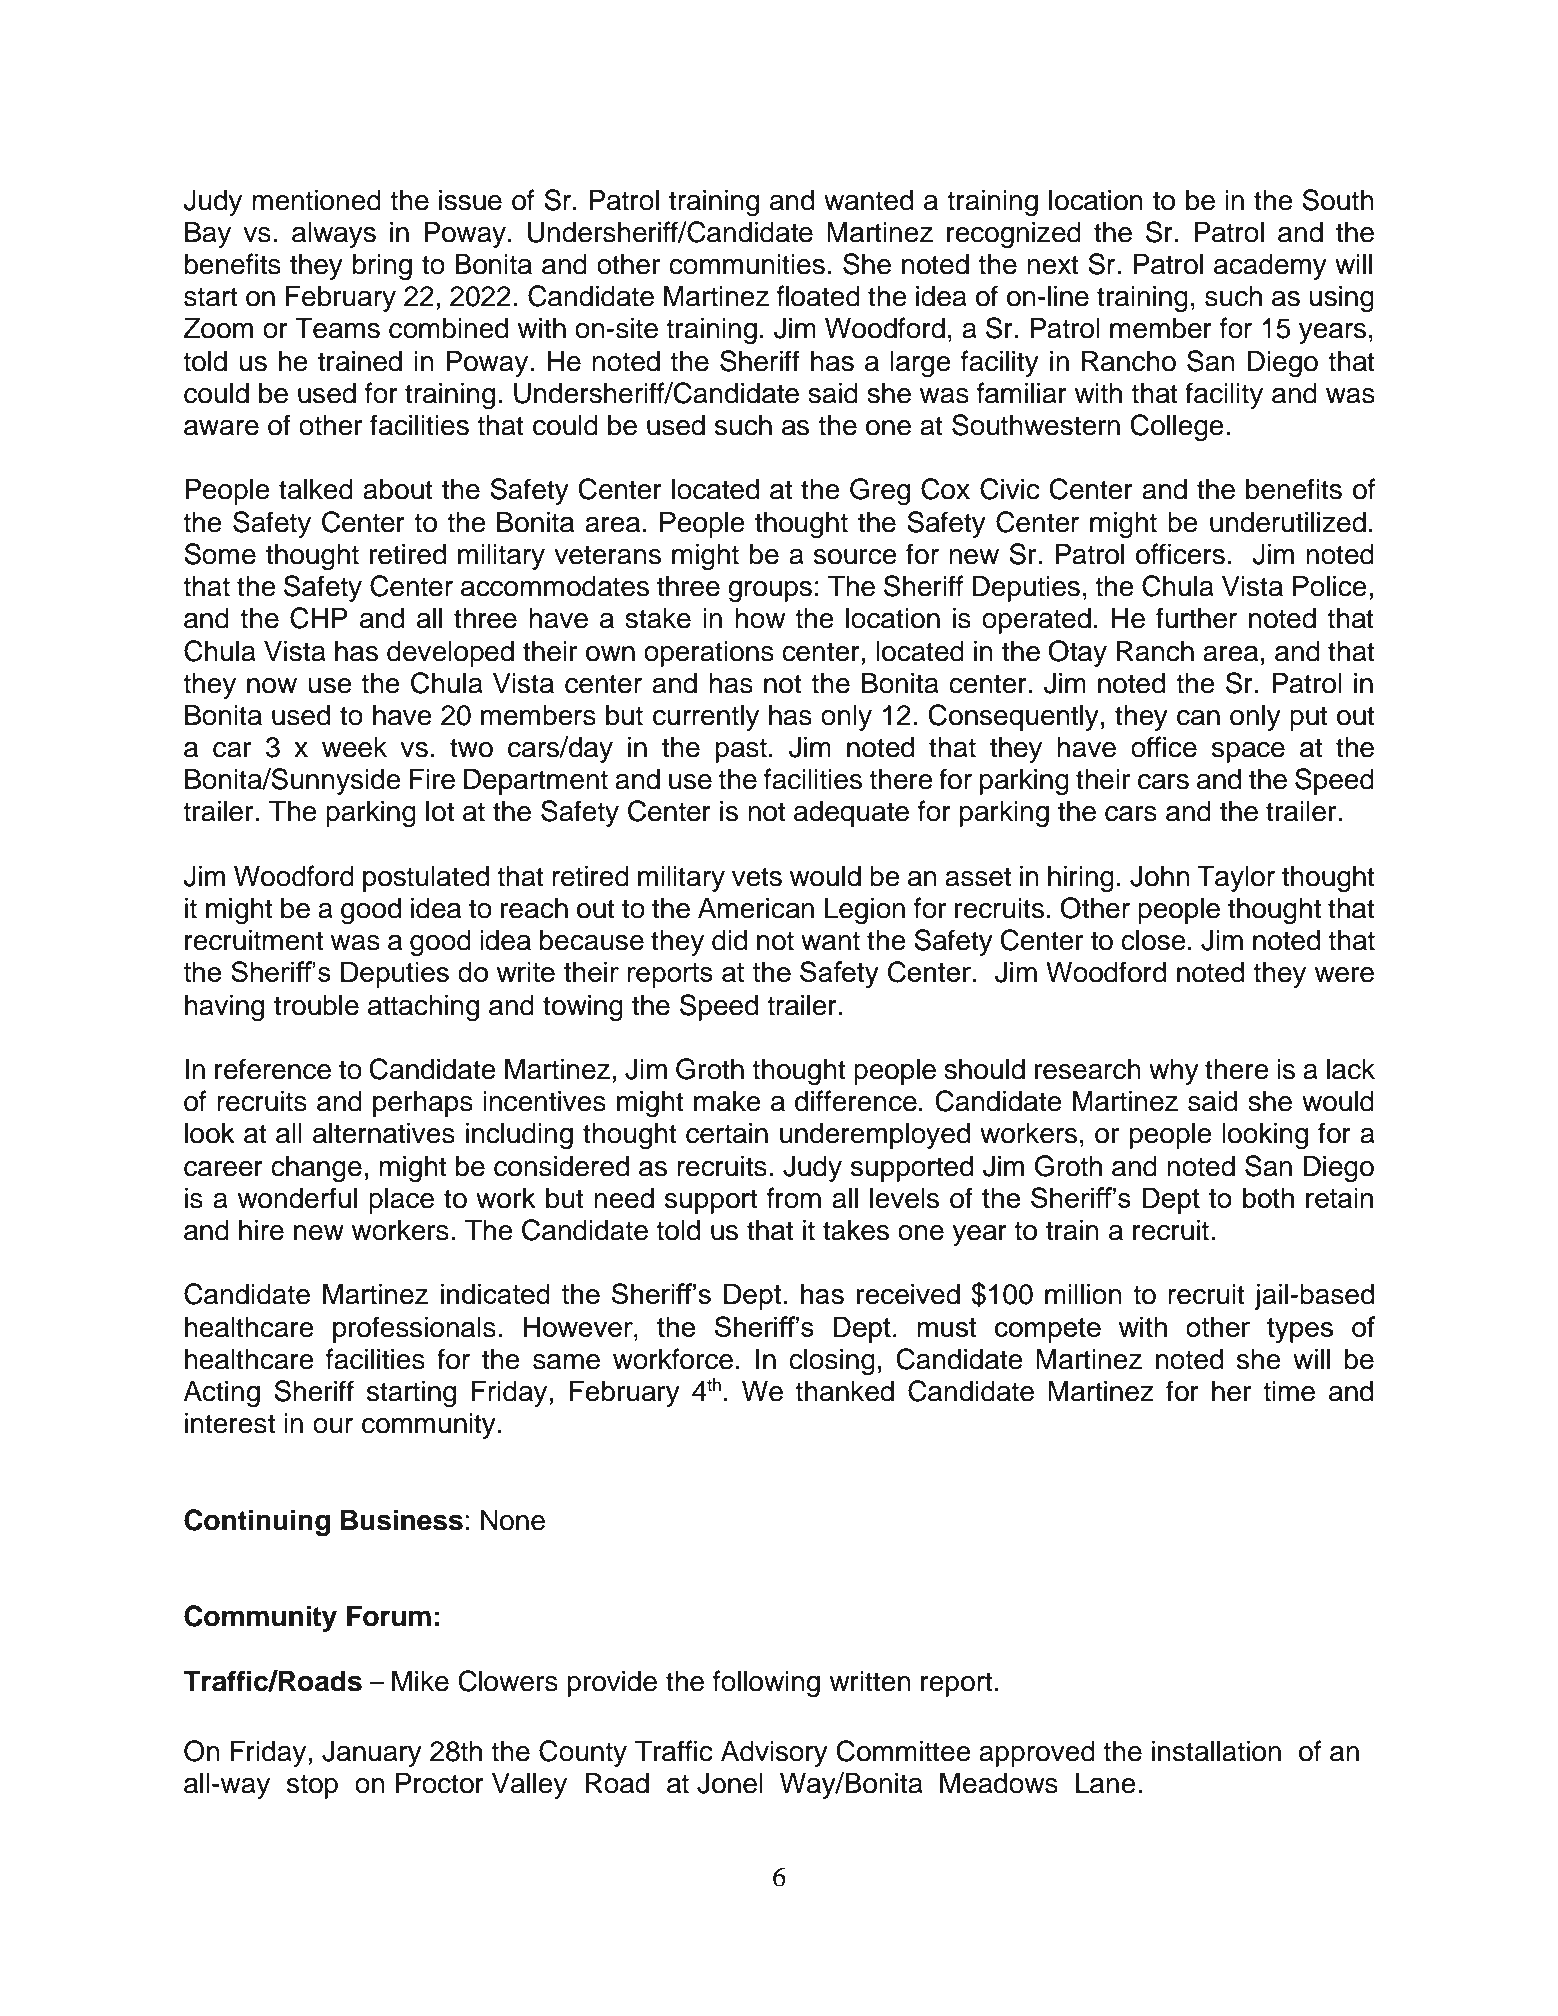 This image has height=2016, width=1558. Describe the element at coordinates (1216, 1751) in the image. I see `installation` at that location.
